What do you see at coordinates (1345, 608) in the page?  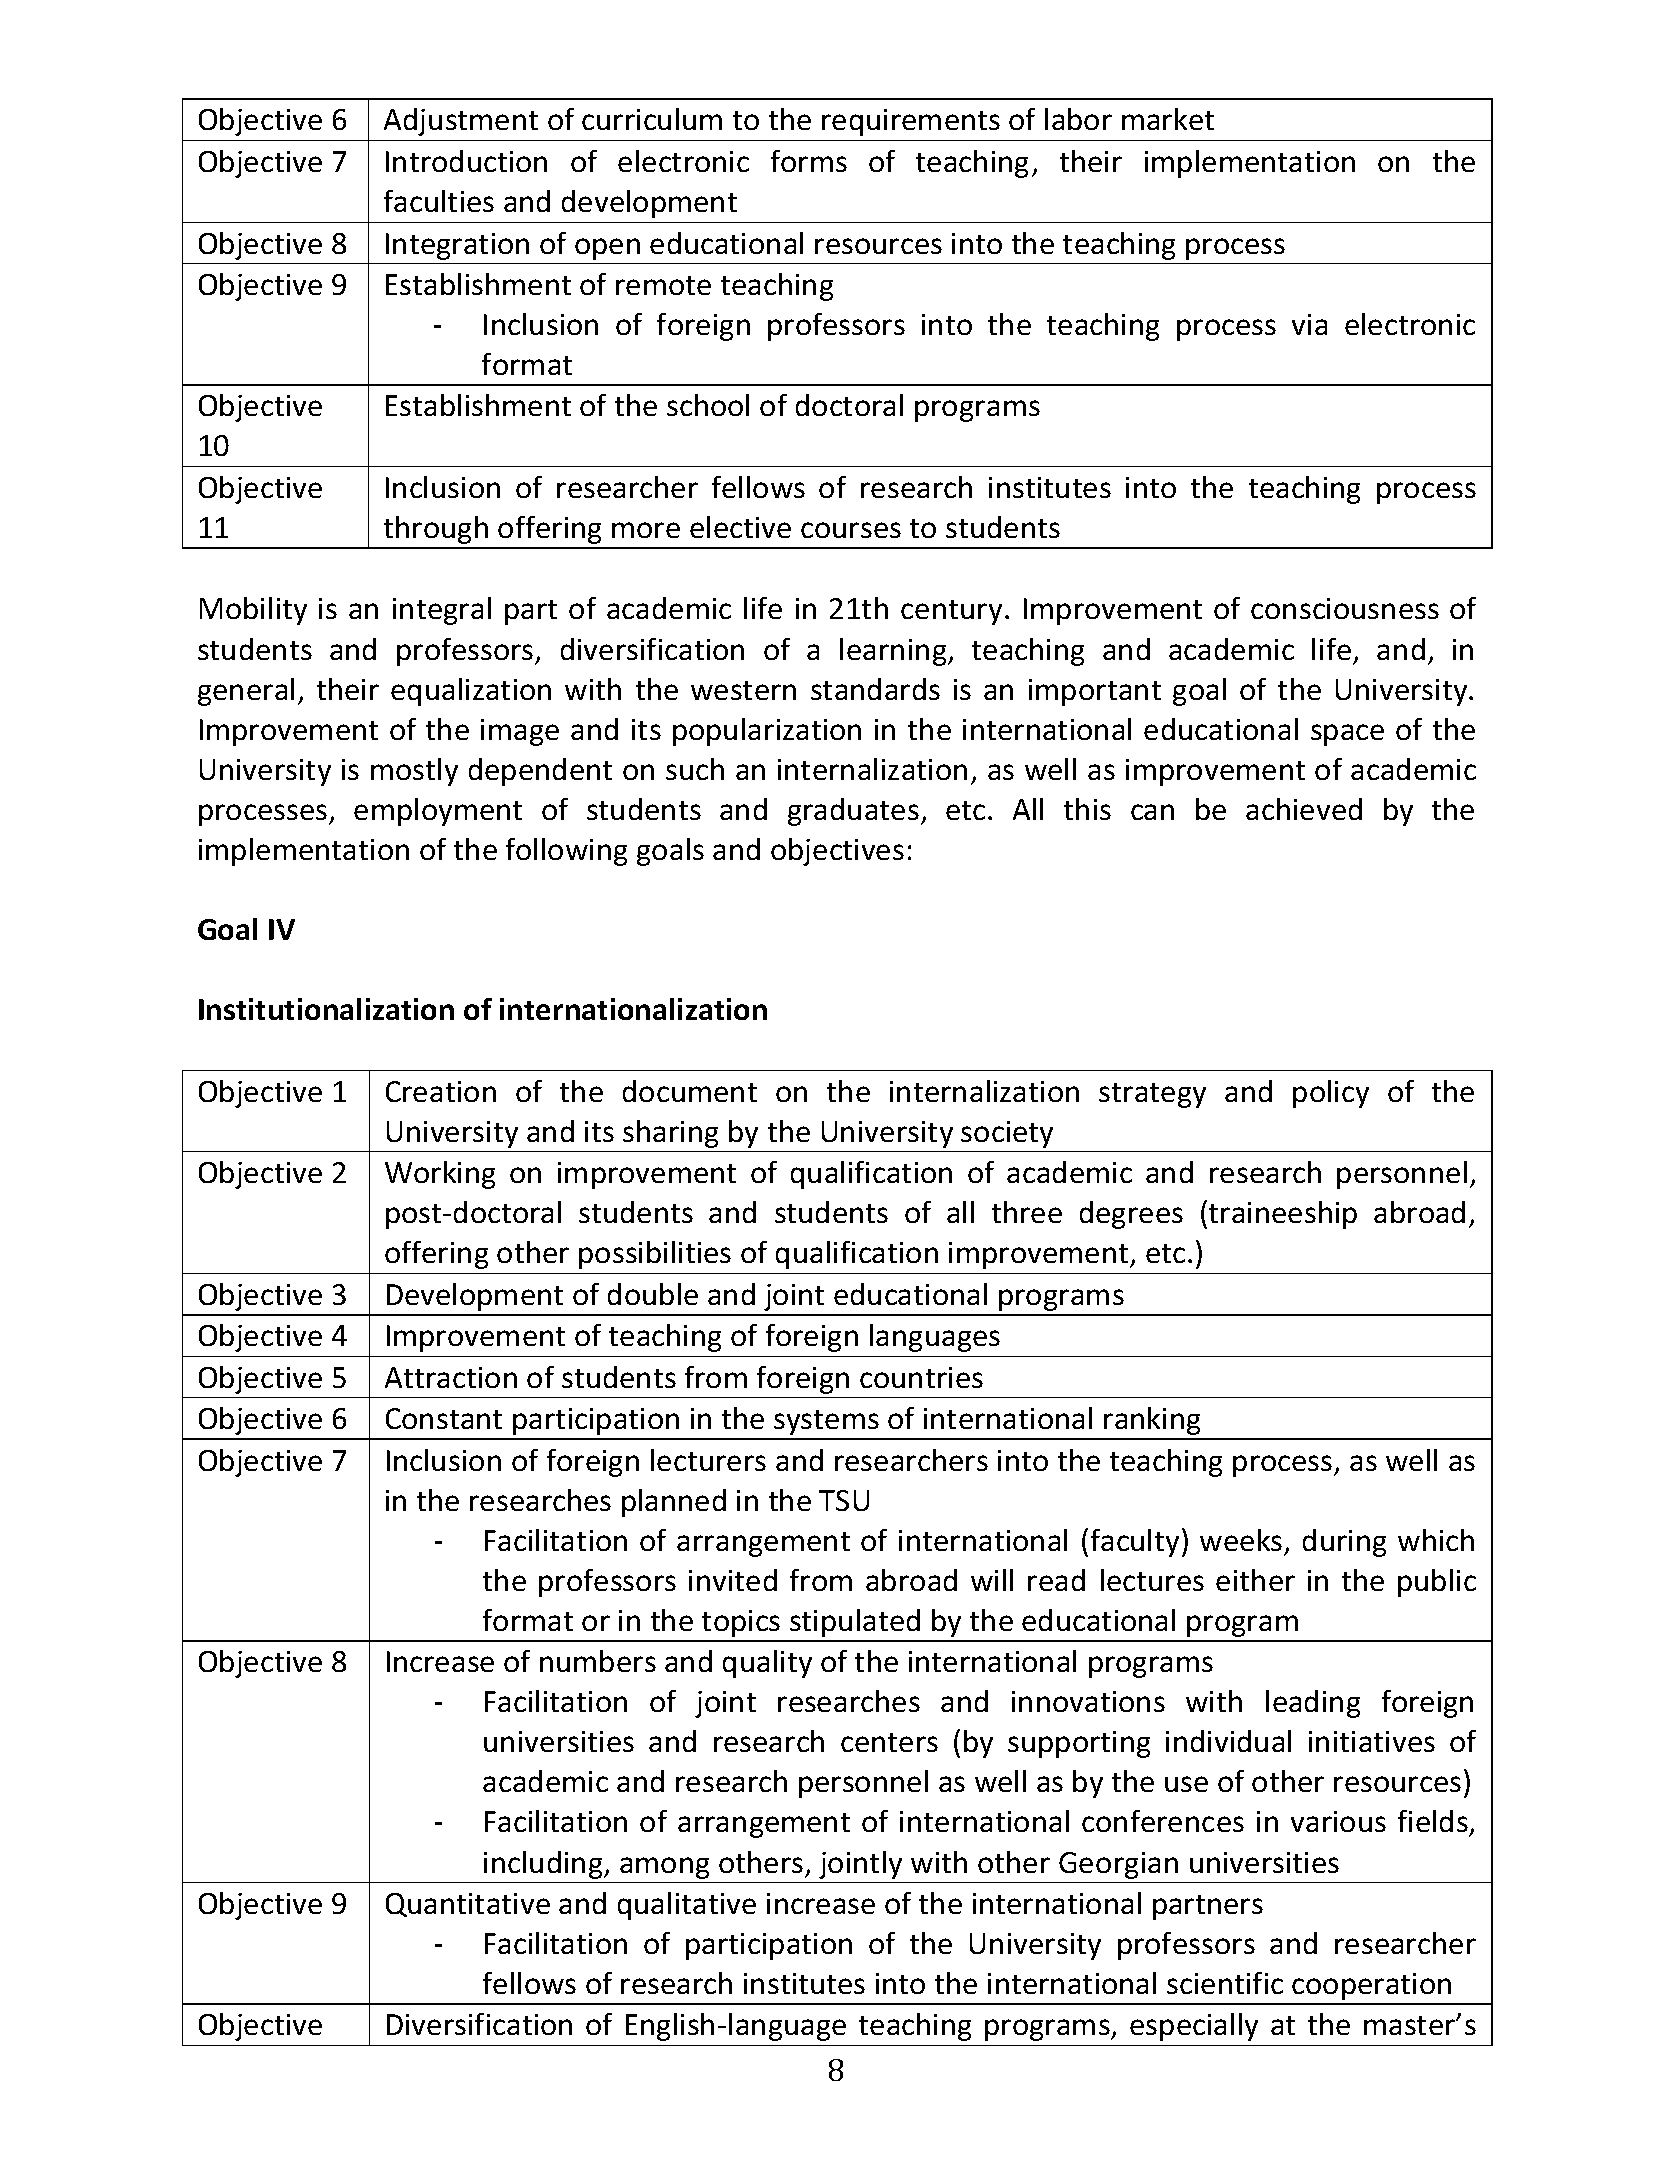 I see `consciousness` at bounding box center [1345, 608].
